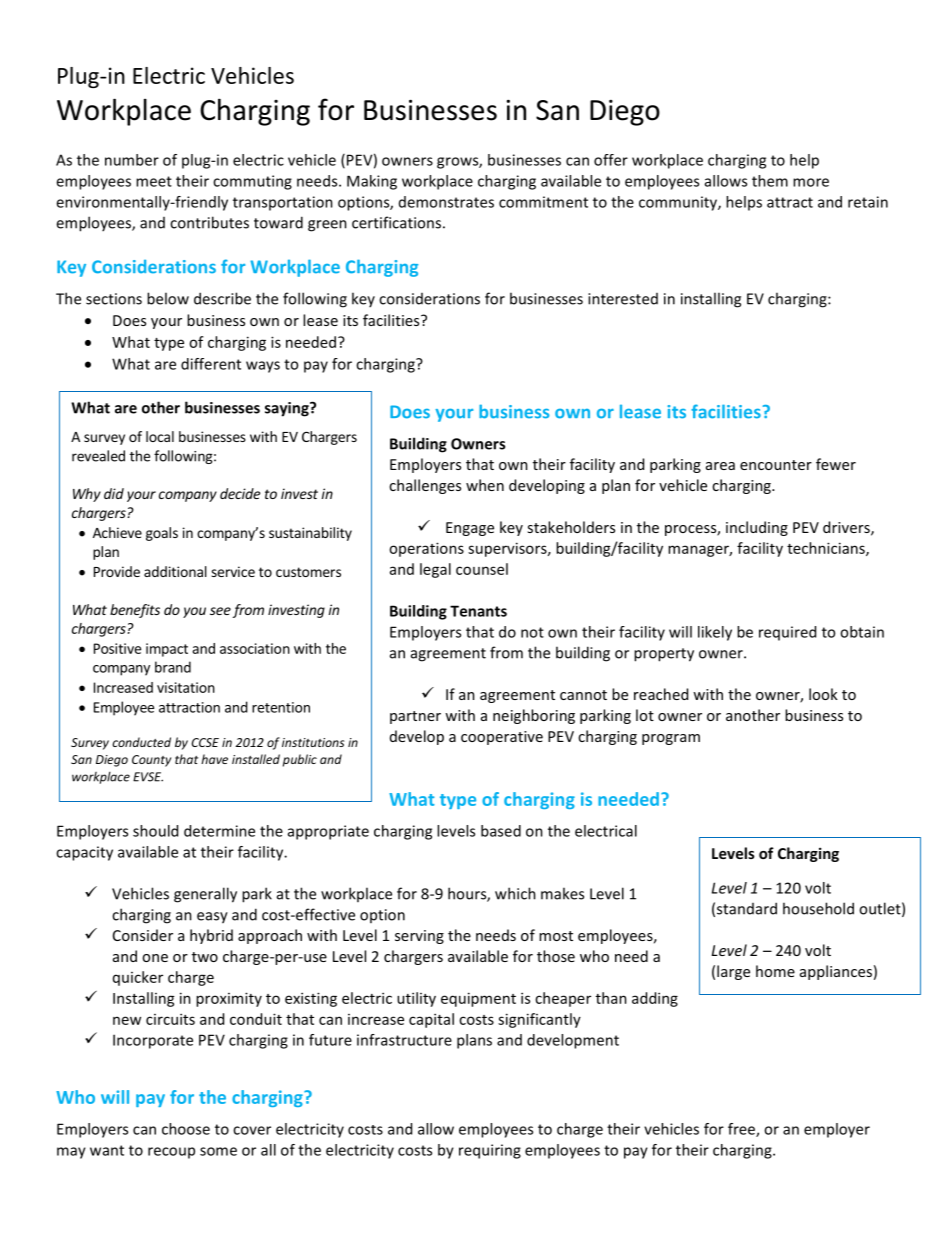 The image size is (952, 1233). Describe the element at coordinates (205, 895) in the page. I see `generally` at that location.
